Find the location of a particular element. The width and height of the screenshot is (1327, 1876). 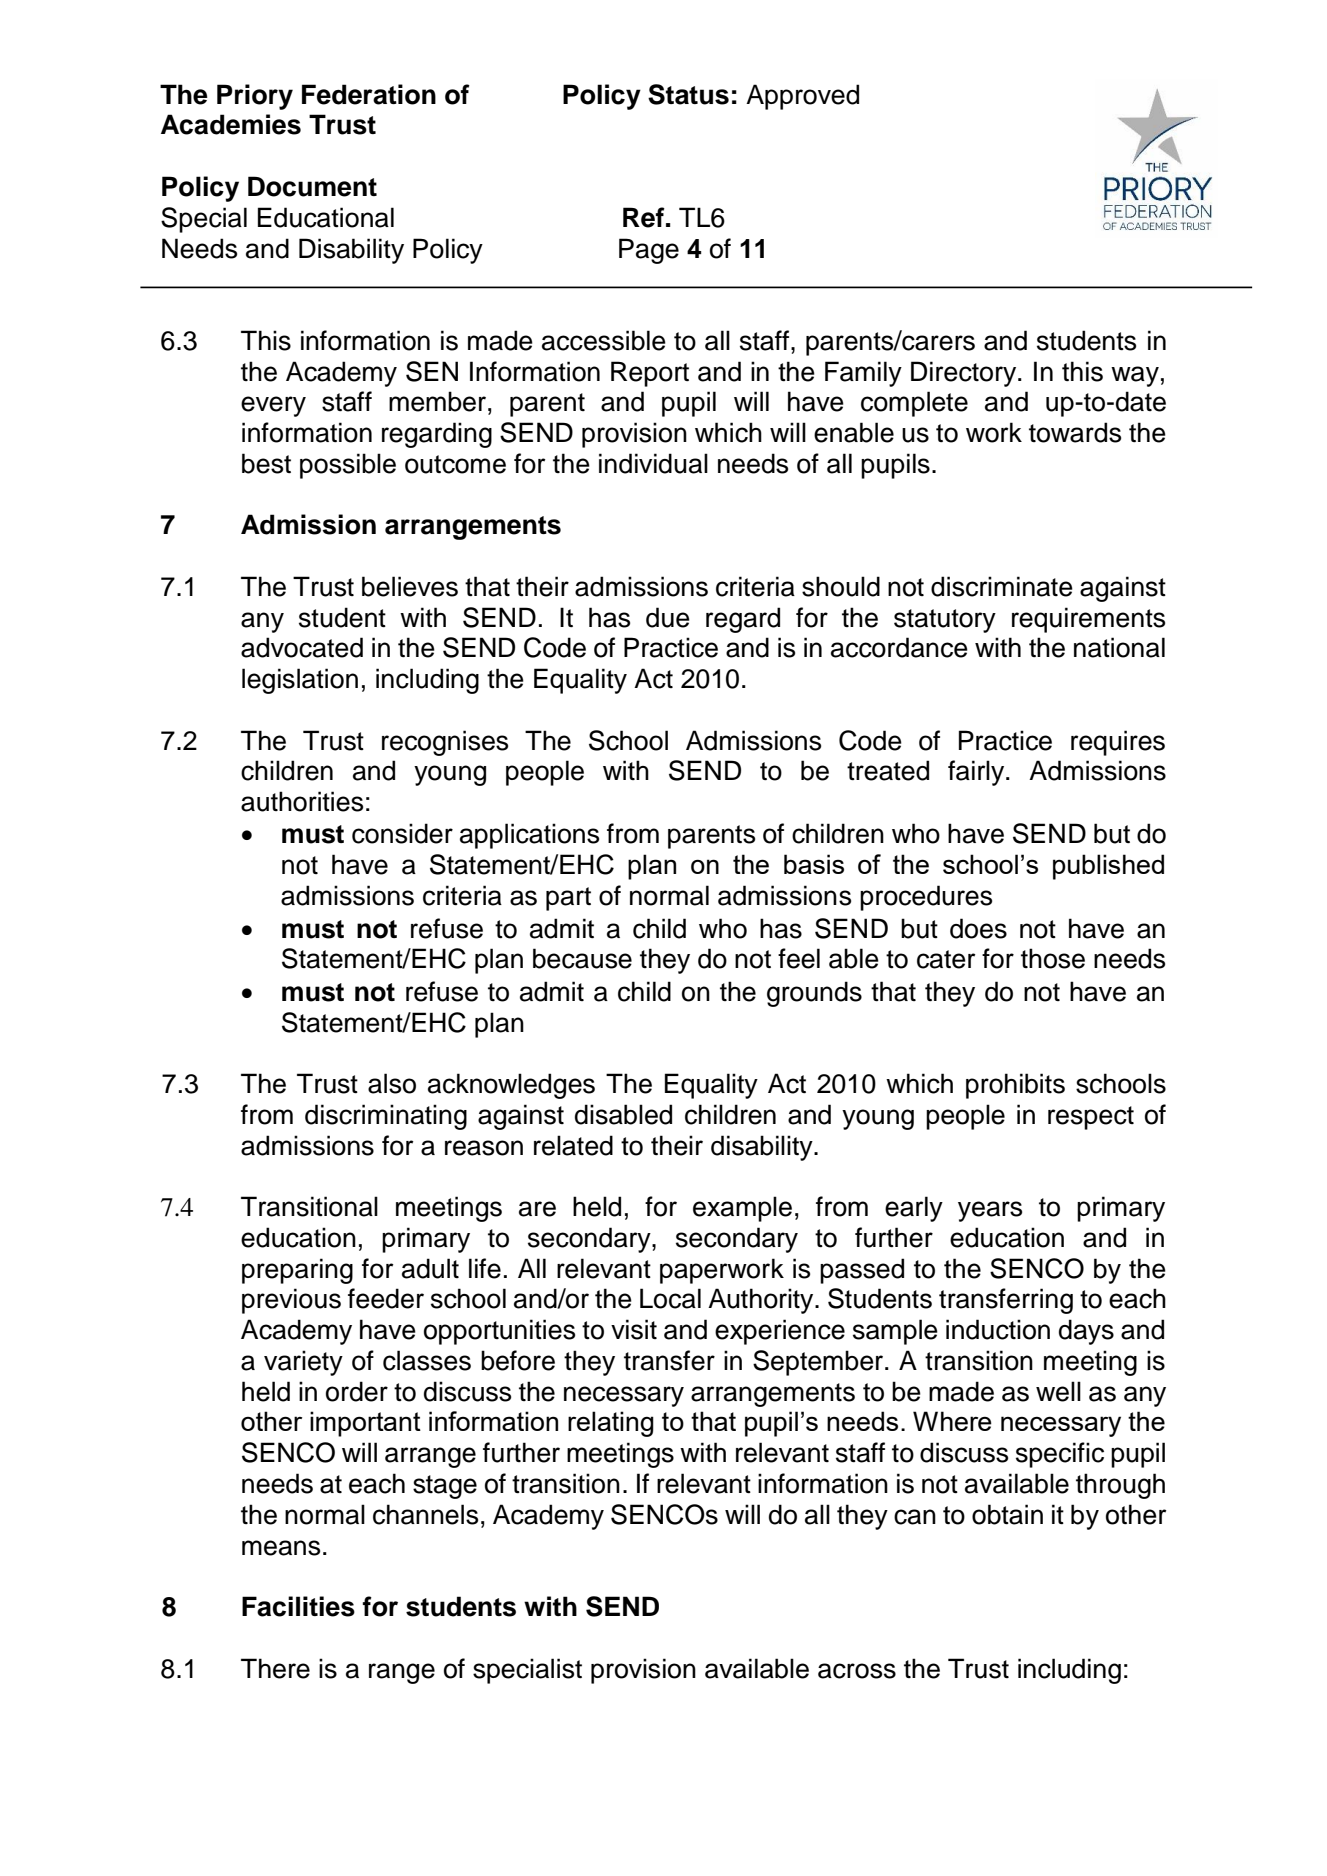

across is located at coordinates (857, 1671).
